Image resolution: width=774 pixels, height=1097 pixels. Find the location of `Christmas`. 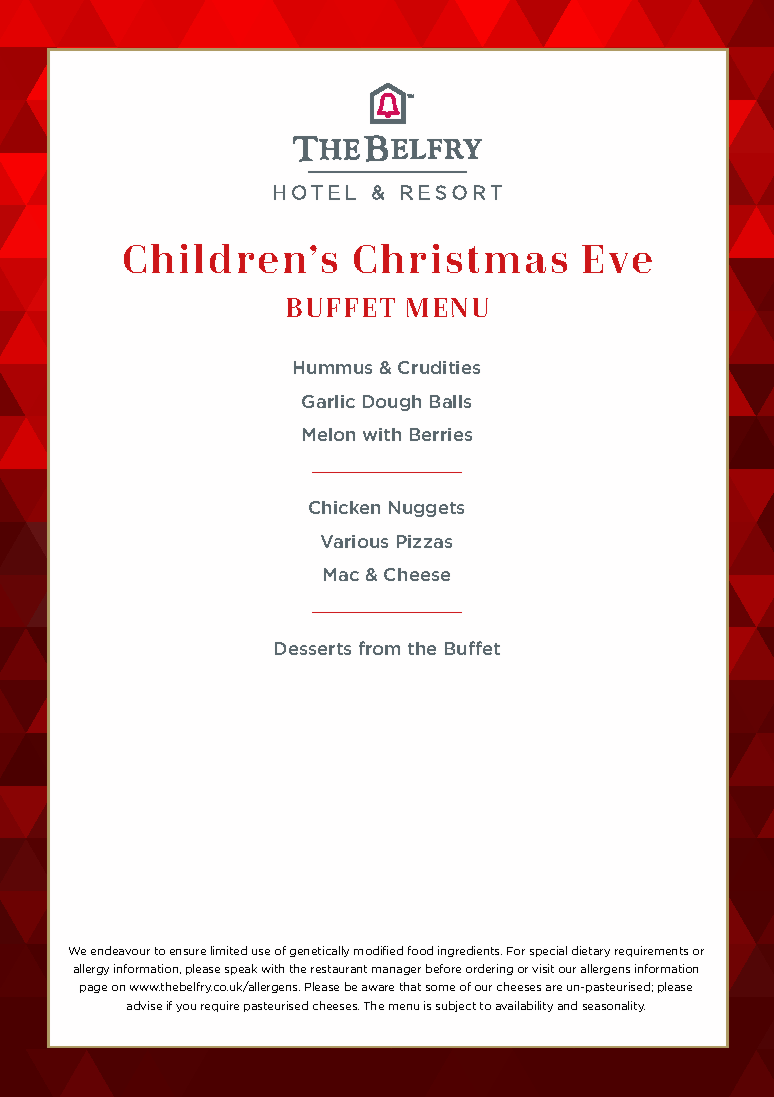

Christmas is located at coordinates (460, 258).
